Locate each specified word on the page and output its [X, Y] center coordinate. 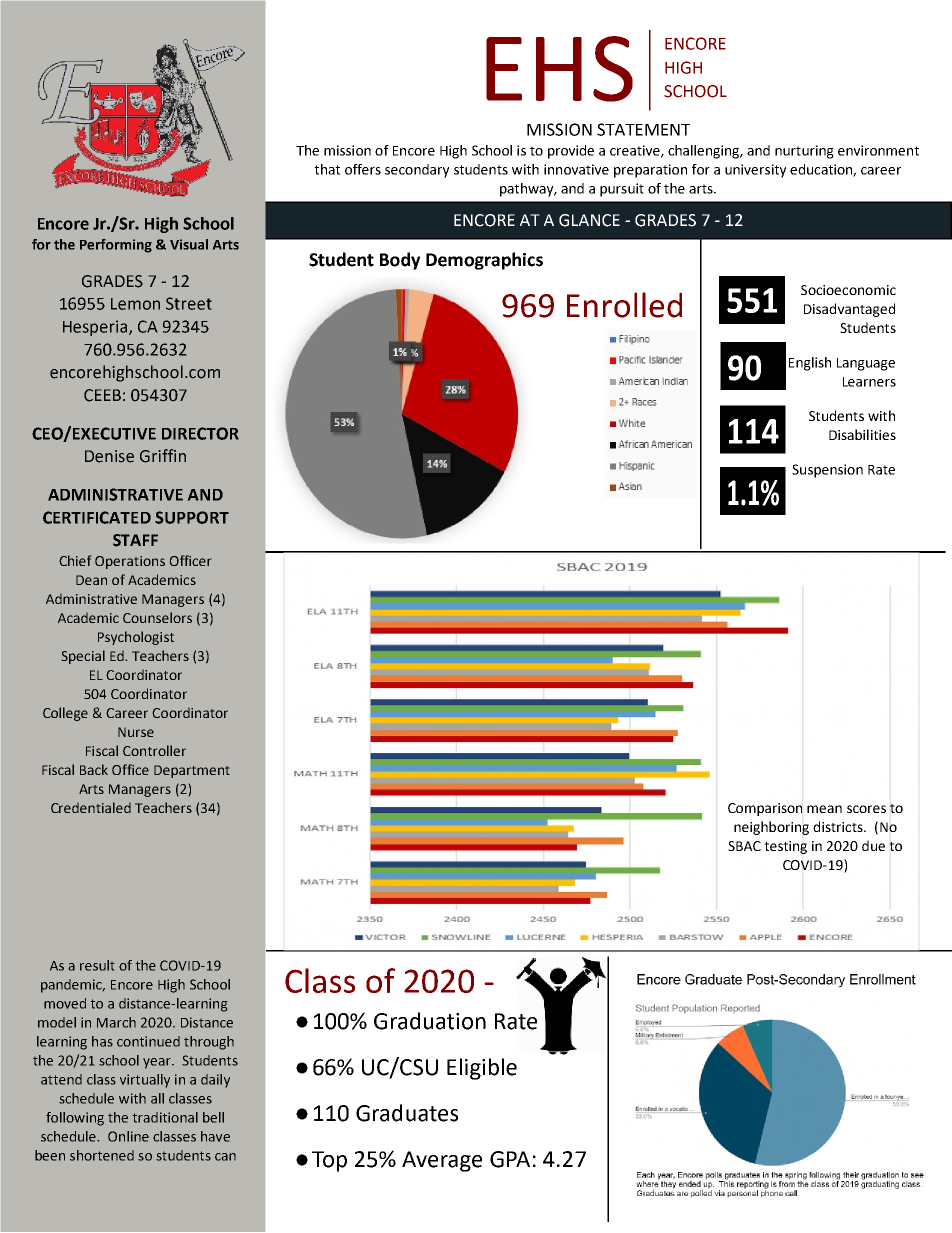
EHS [559, 69]
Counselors [157, 617]
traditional [165, 1117]
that [327, 169]
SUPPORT [192, 517]
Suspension [827, 471]
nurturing [804, 152]
